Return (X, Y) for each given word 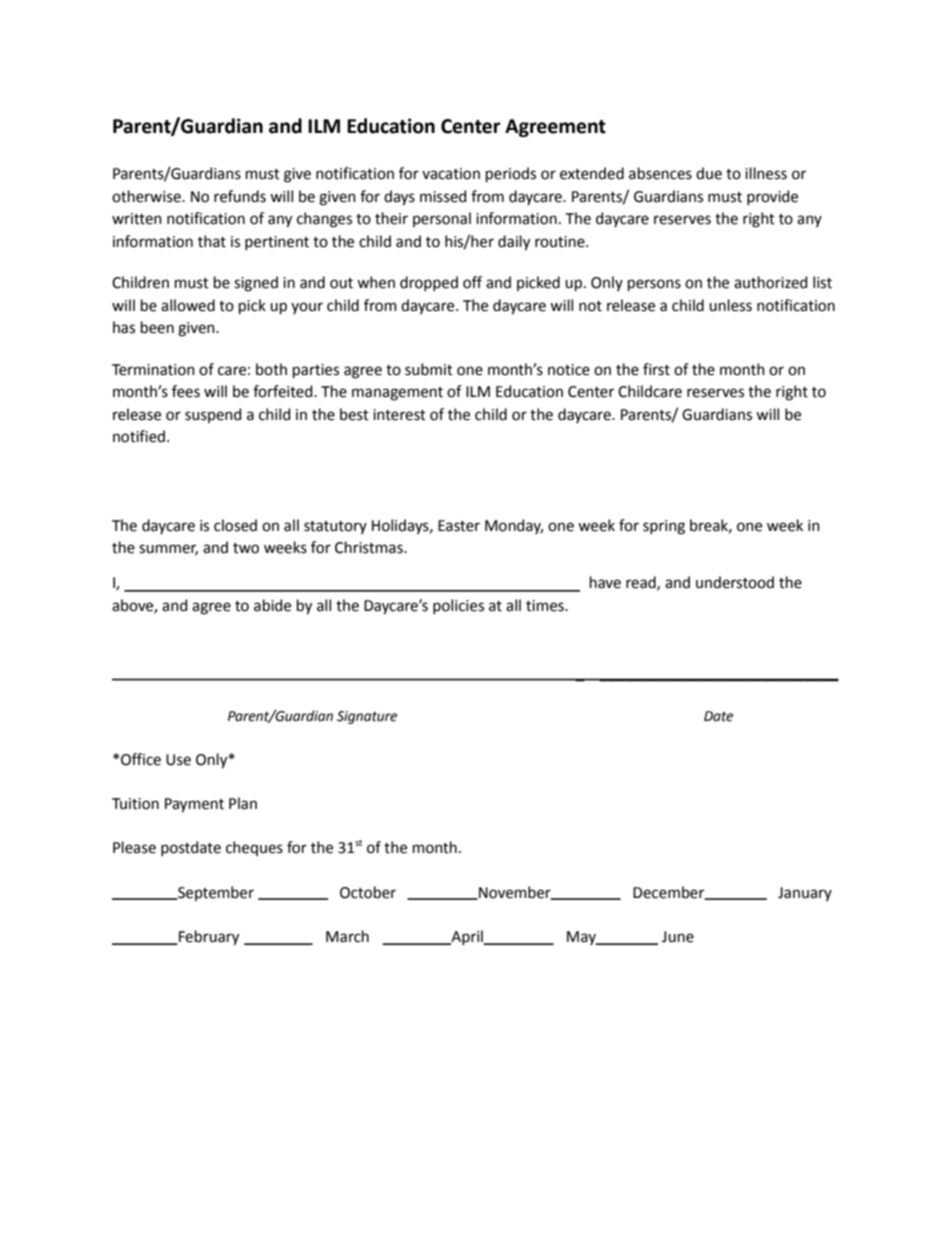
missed (443, 196)
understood (735, 582)
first (656, 369)
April (467, 937)
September (215, 893)
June (678, 937)
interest (399, 415)
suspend (213, 415)
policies (458, 606)
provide (772, 197)
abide (272, 605)
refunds (240, 196)
